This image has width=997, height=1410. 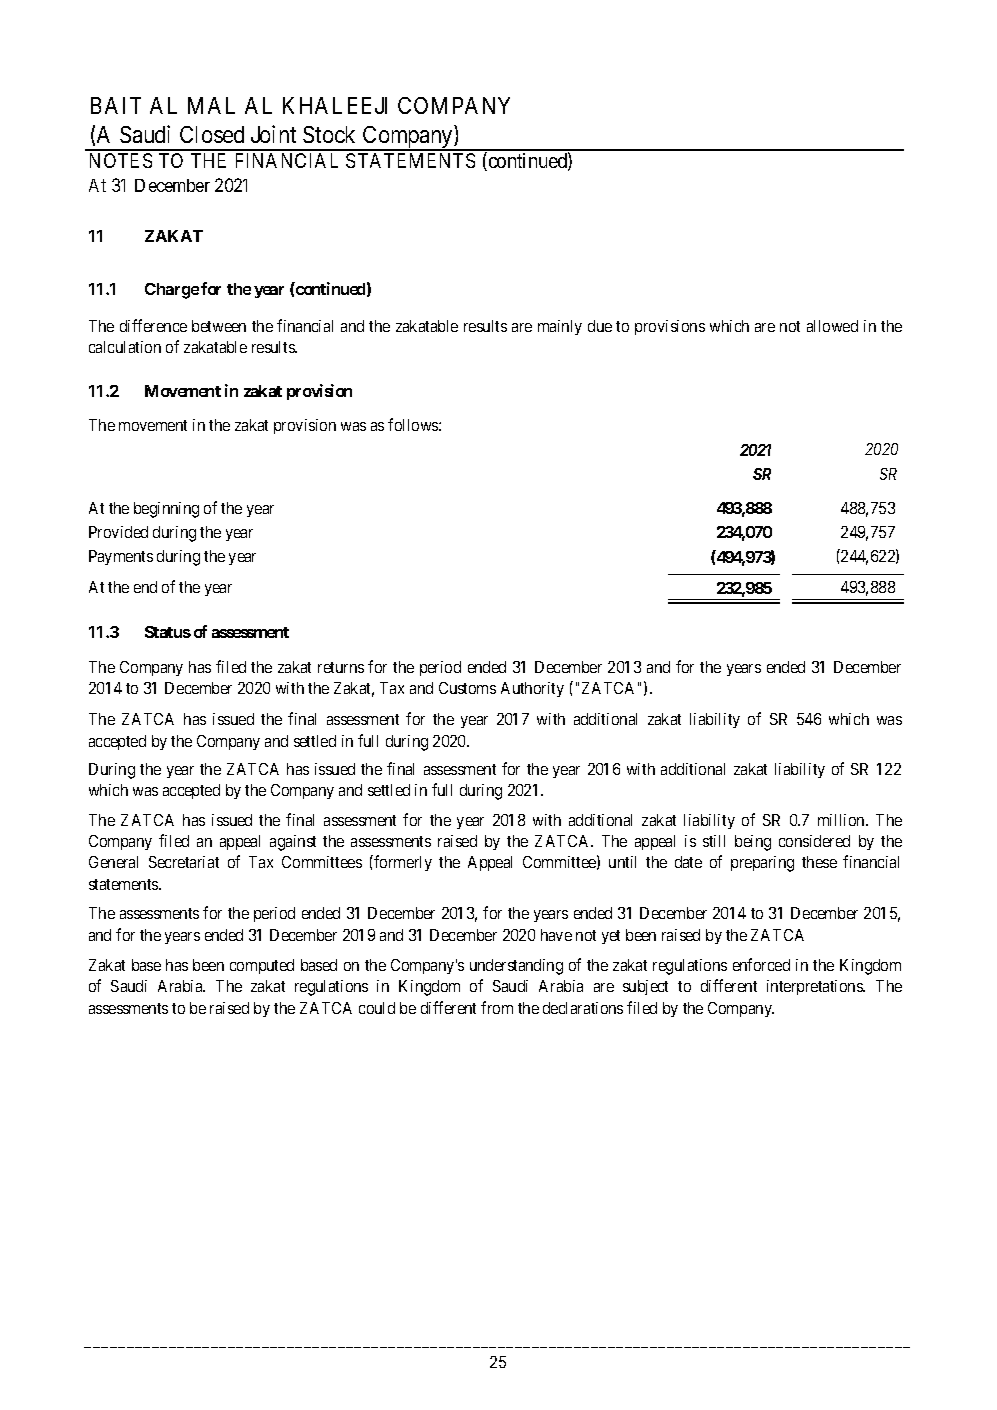 What do you see at coordinates (219, 326) in the image?
I see `between` at bounding box center [219, 326].
